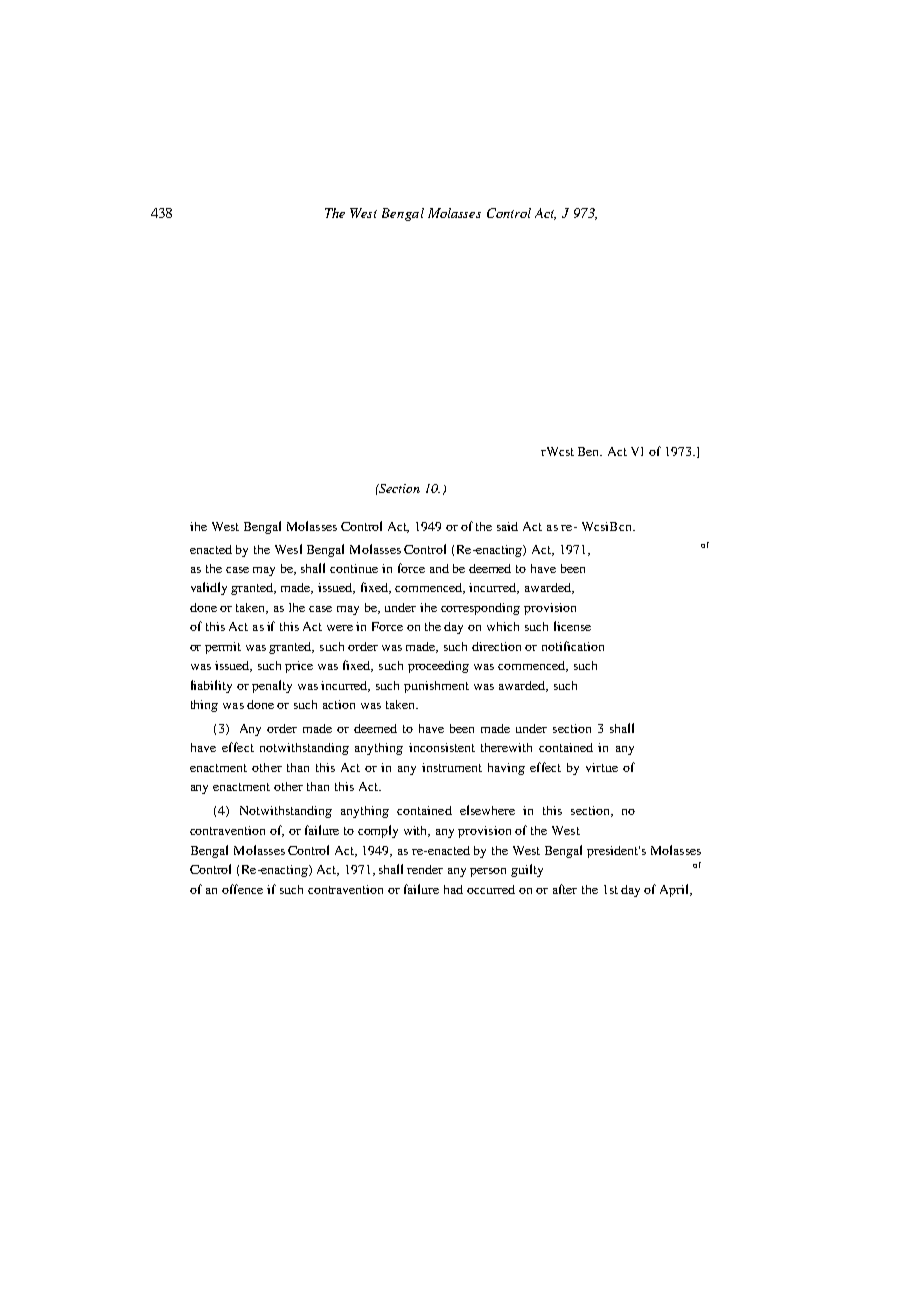  What do you see at coordinates (487, 810) in the document?
I see `elsewhere` at bounding box center [487, 810].
